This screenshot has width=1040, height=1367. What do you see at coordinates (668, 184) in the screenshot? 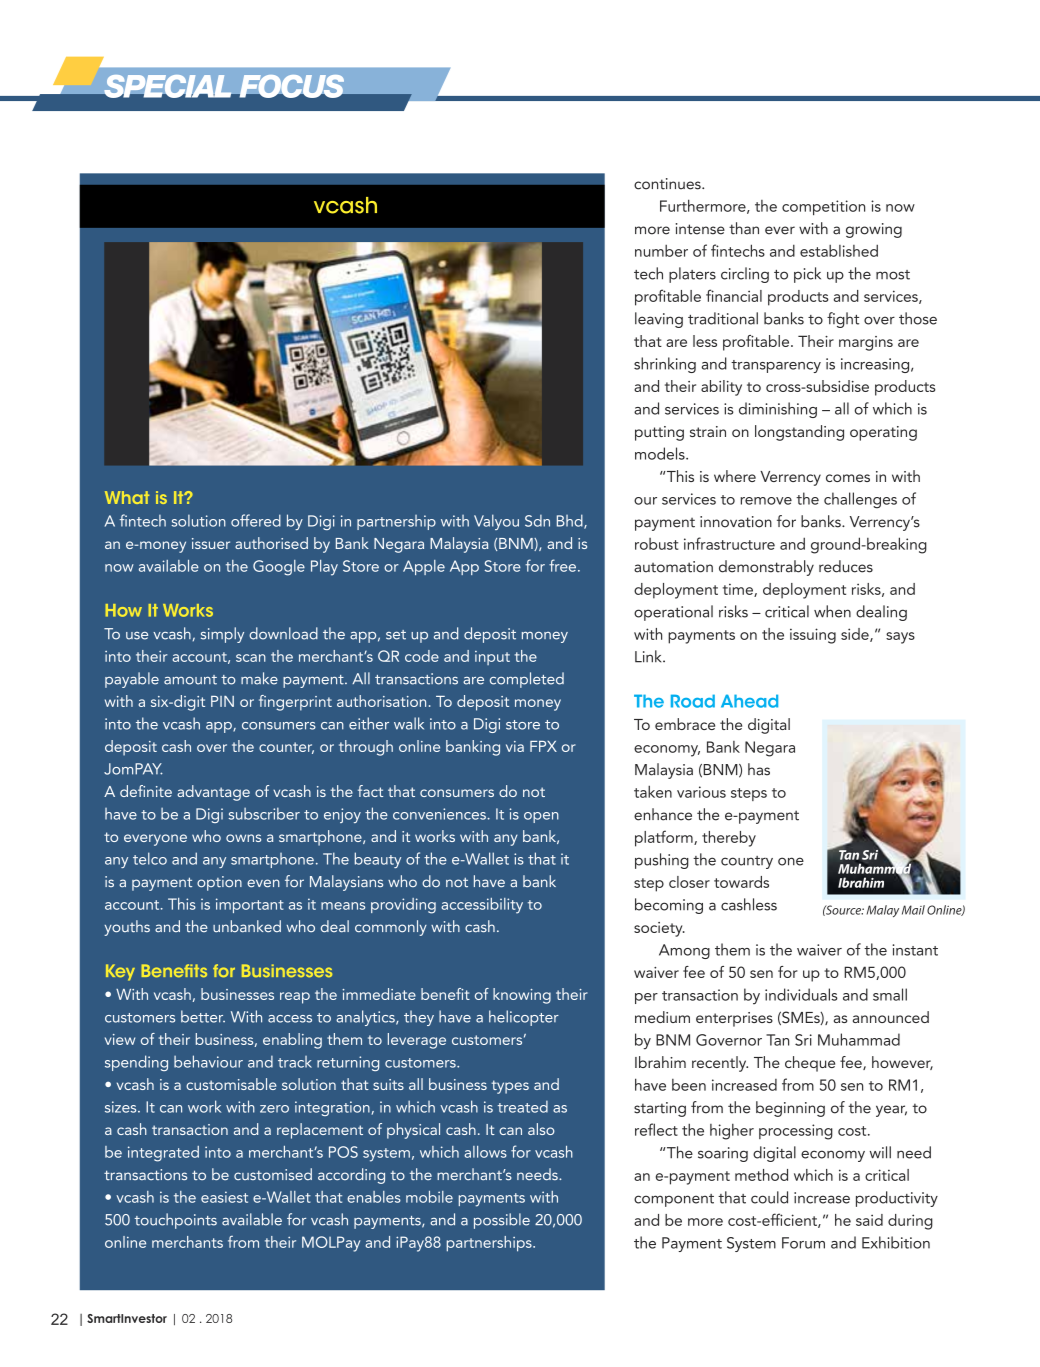
I see `continues` at bounding box center [668, 184].
